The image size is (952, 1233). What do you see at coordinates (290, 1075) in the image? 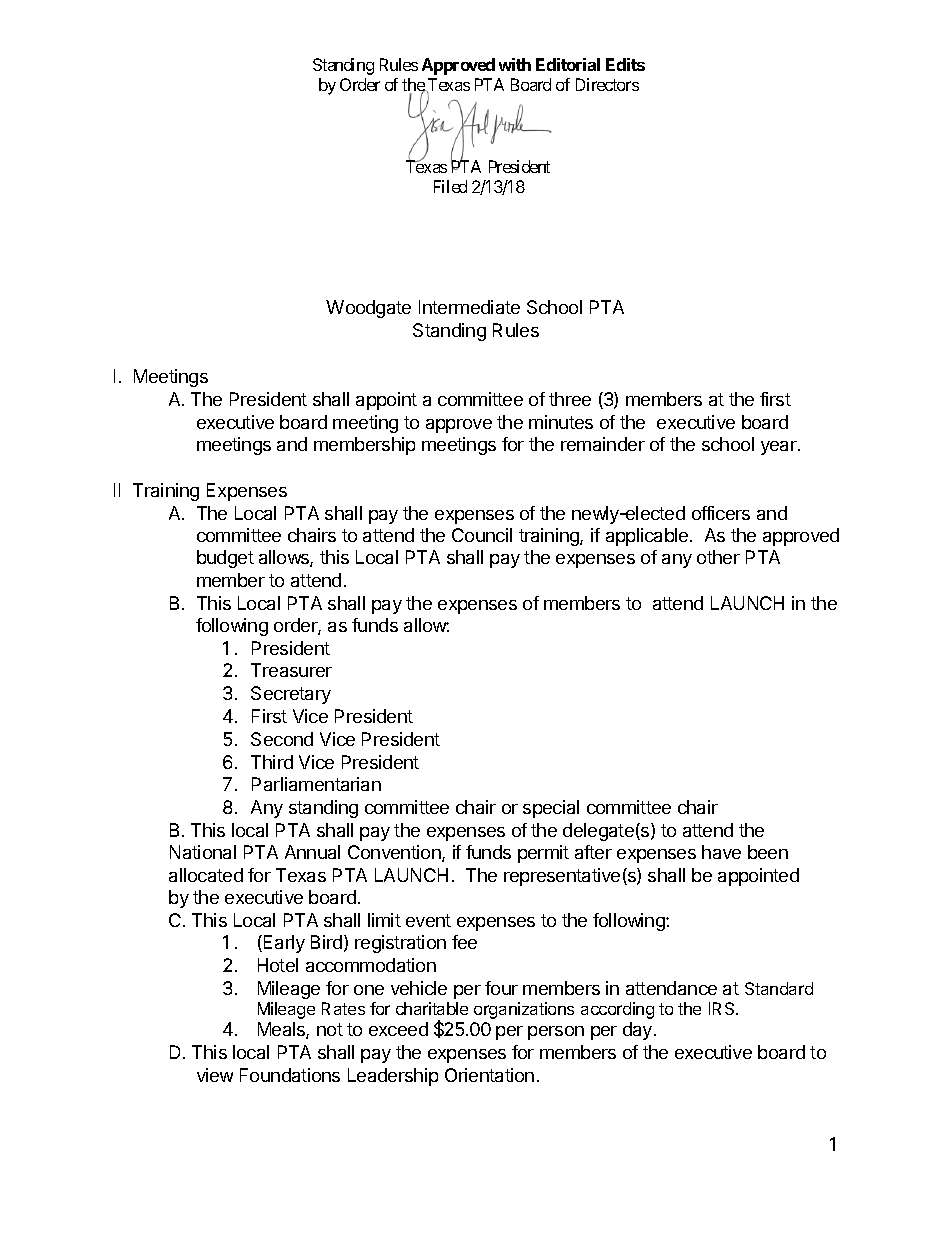
I see `Foundations` at bounding box center [290, 1075].
